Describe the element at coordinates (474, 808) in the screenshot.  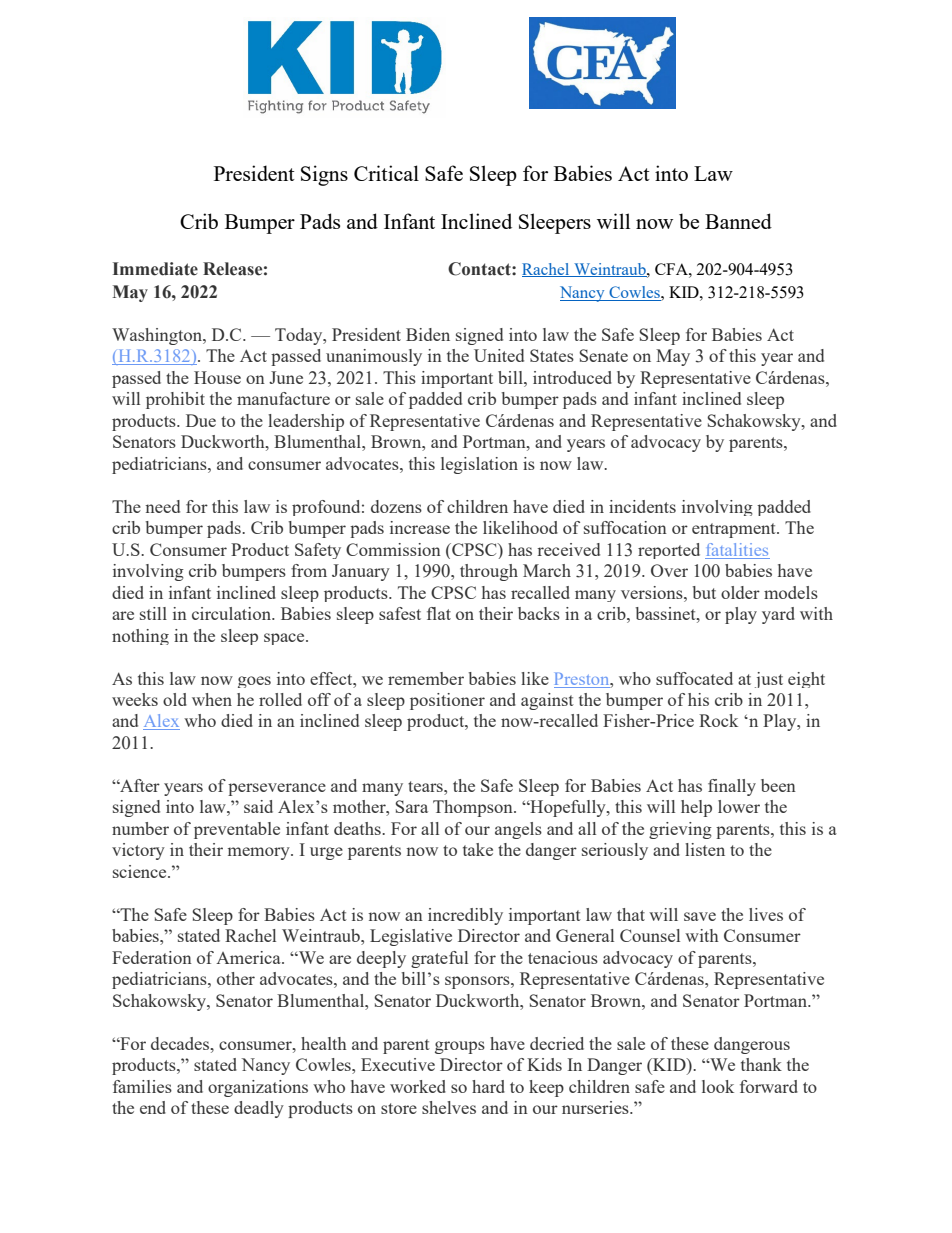
I see `Thompson` at that location.
